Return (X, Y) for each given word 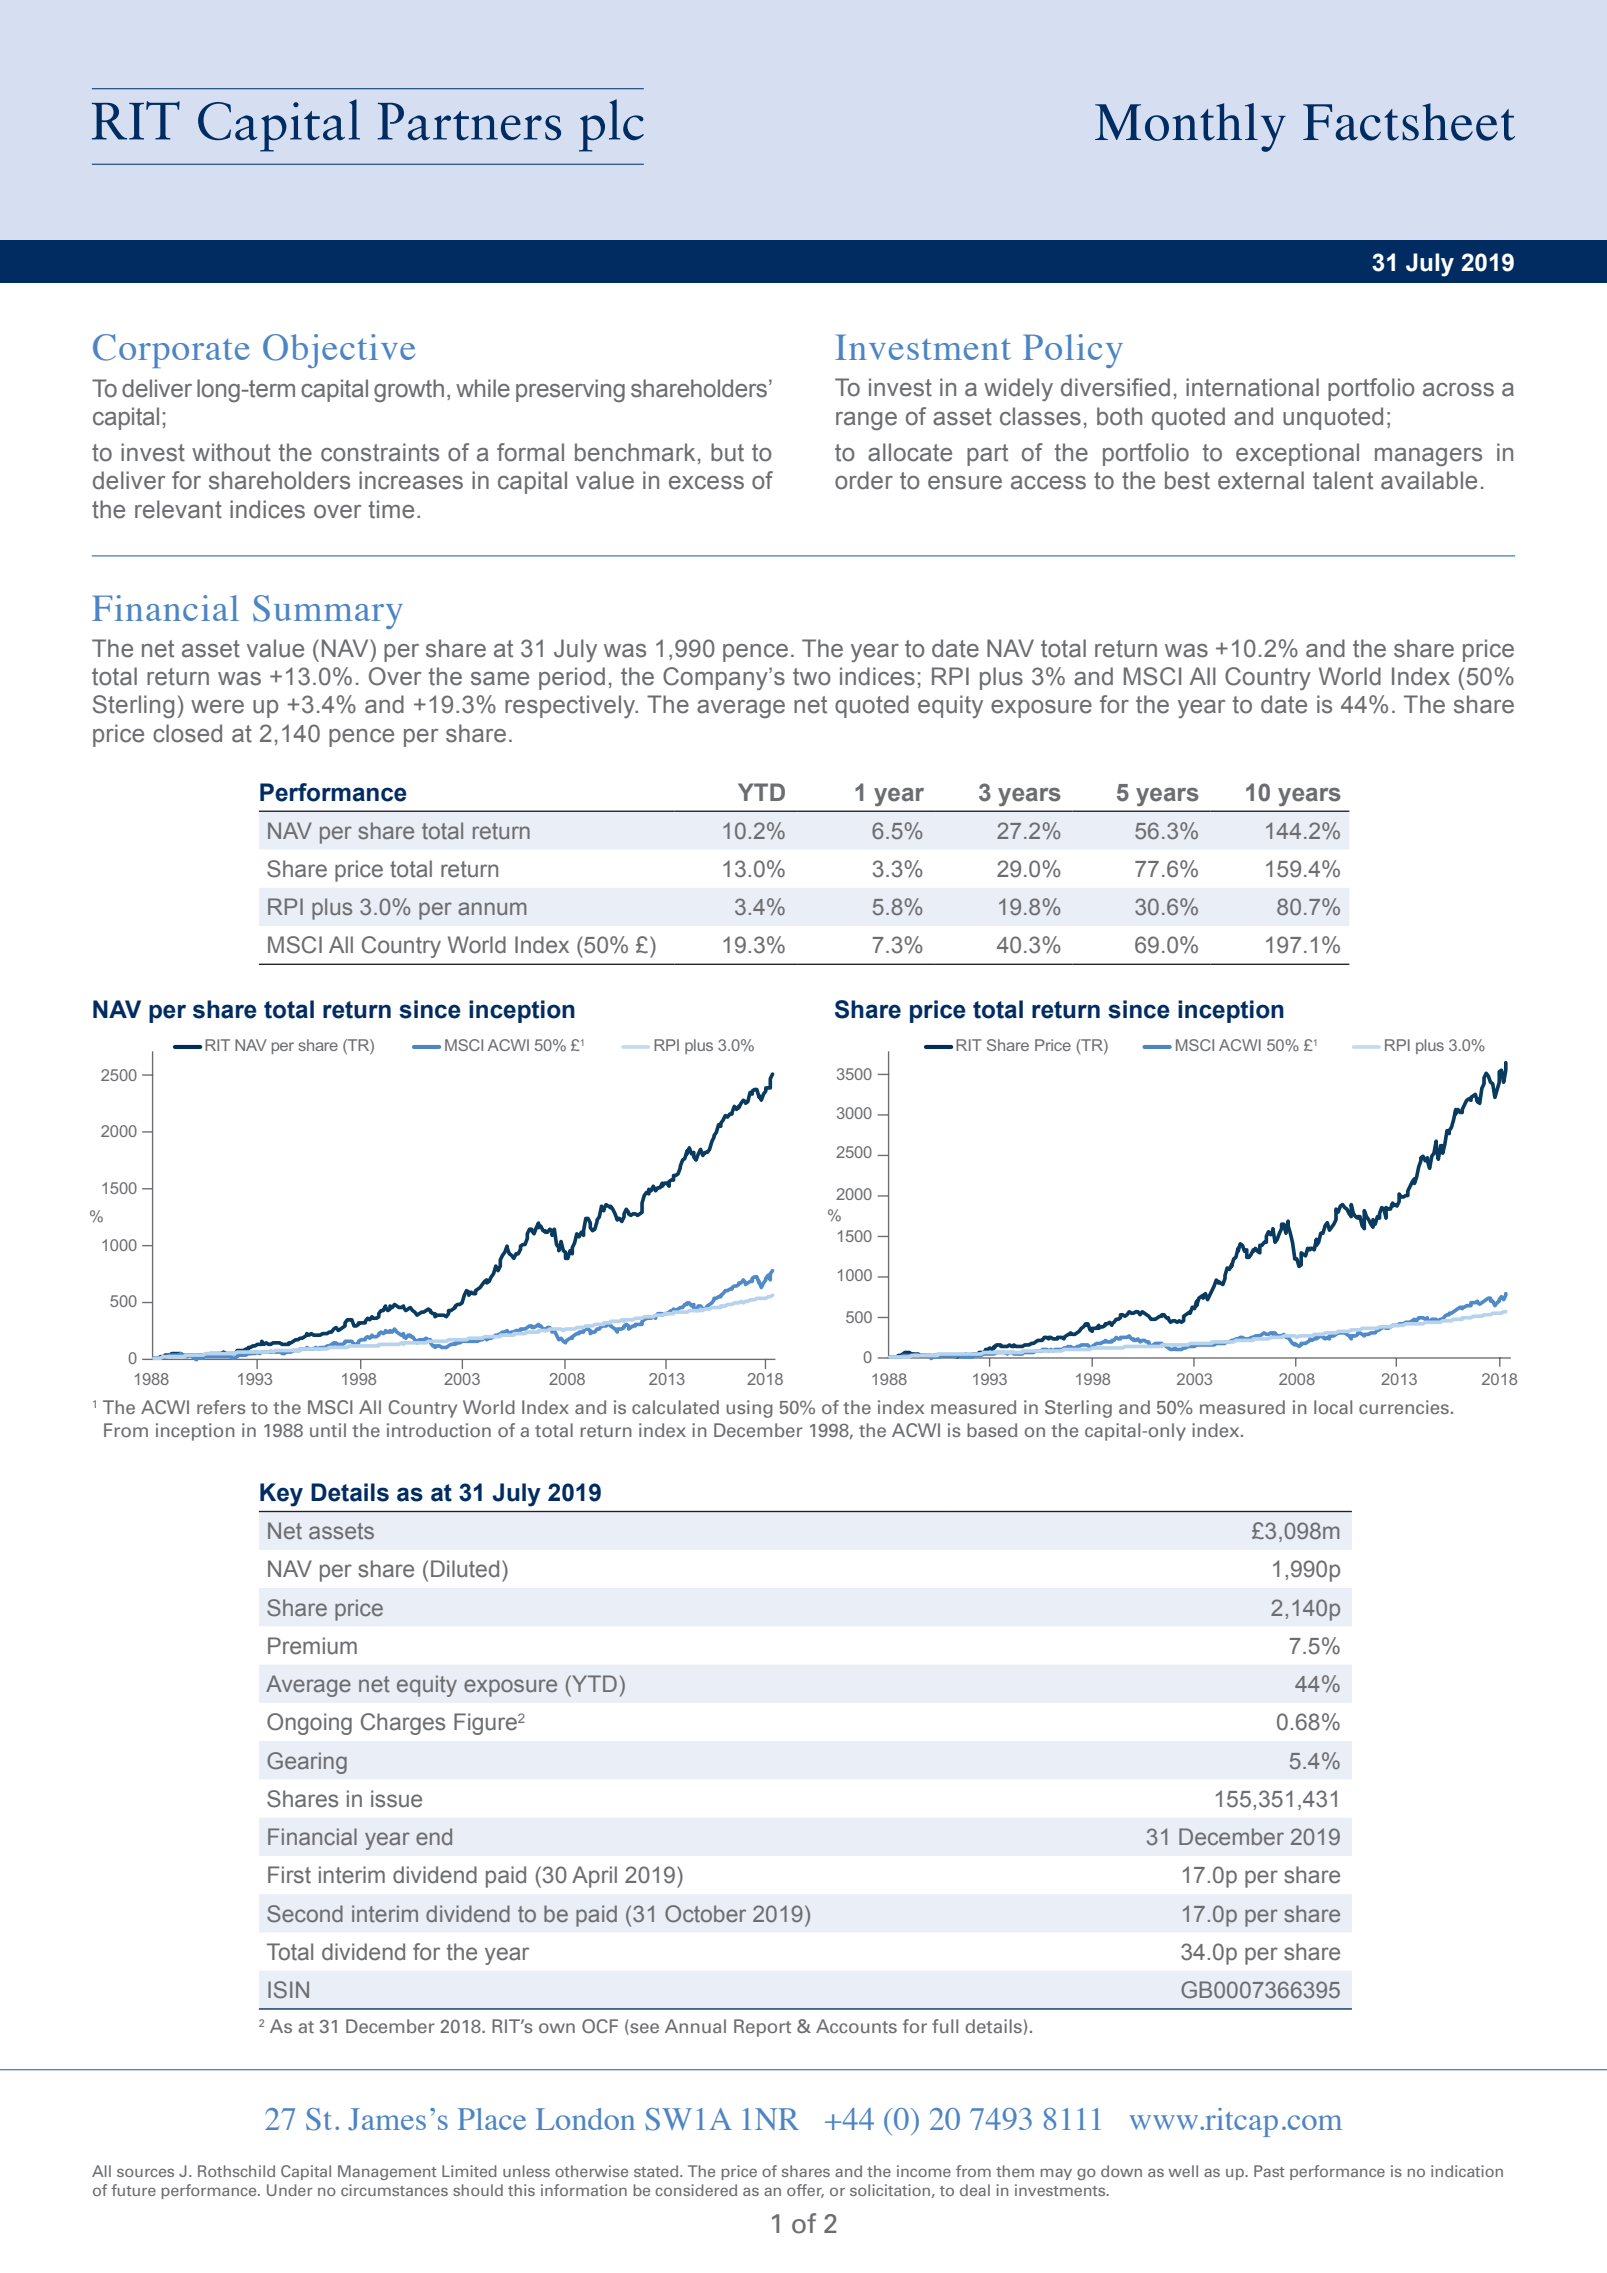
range (866, 421)
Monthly (1190, 127)
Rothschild (236, 2171)
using (749, 1409)
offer (805, 2191)
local (1333, 1407)
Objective (339, 351)
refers (221, 1407)
